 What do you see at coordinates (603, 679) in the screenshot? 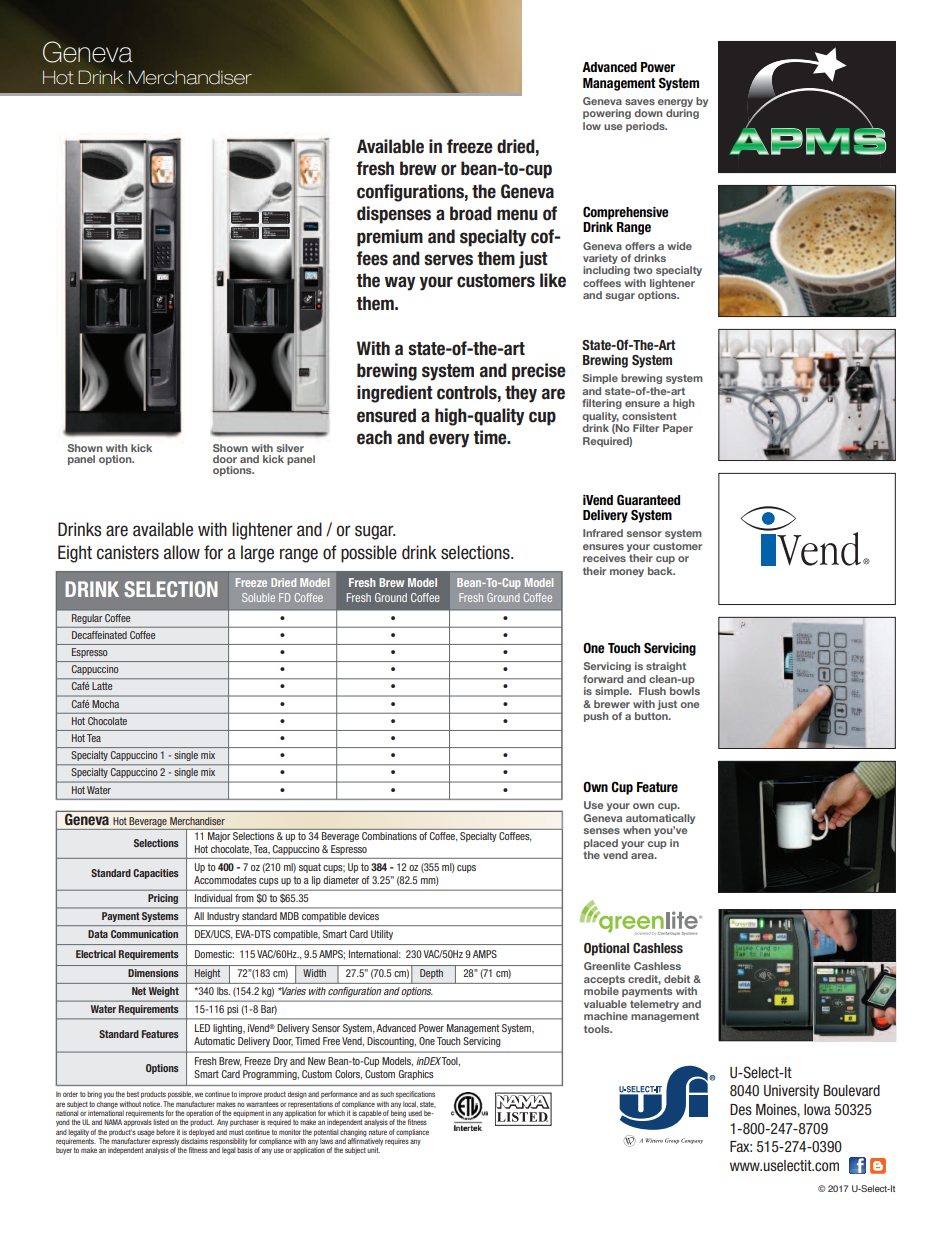
I see `forward` at bounding box center [603, 679].
